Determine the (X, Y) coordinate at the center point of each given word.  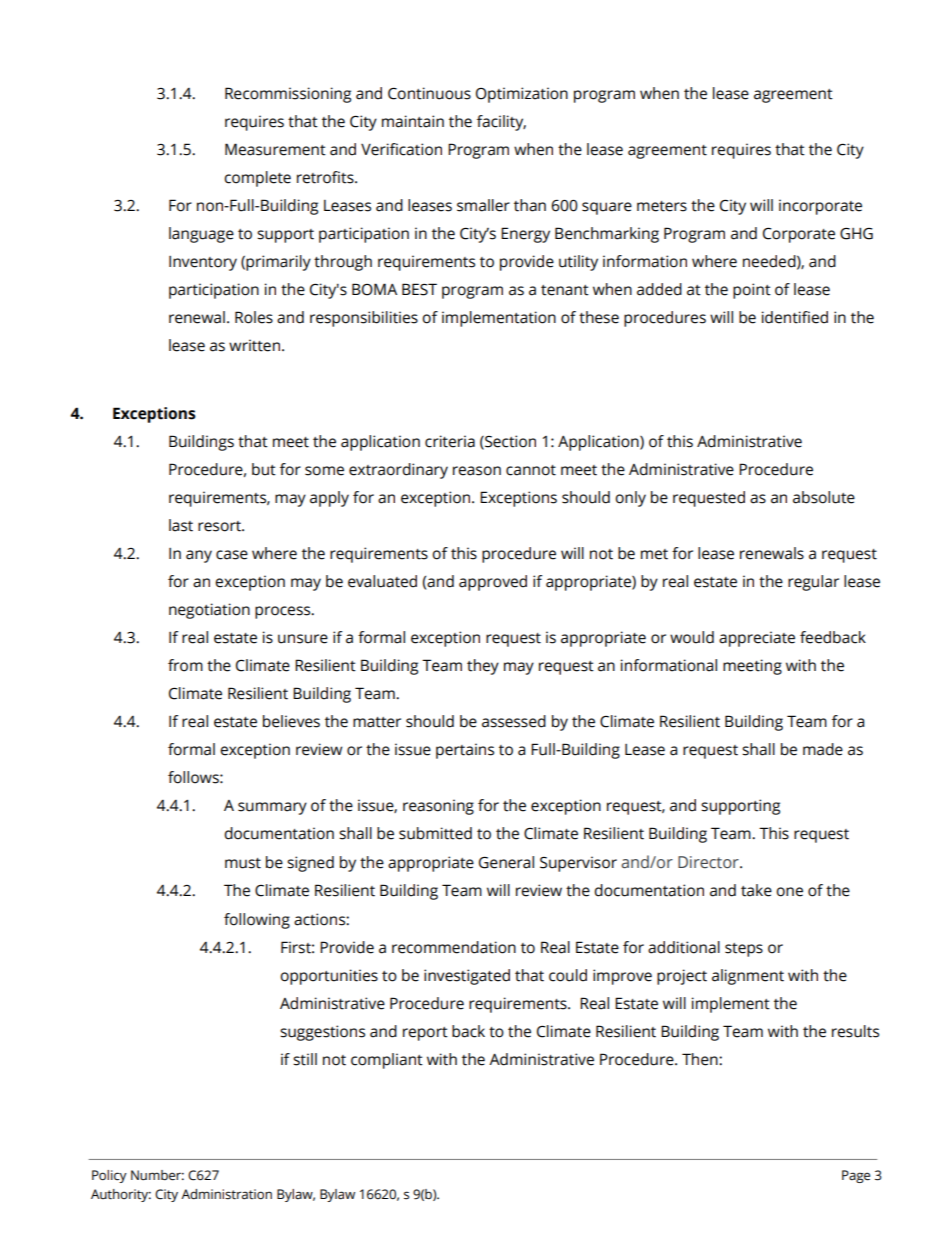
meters (662, 206)
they (483, 667)
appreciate (757, 639)
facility (501, 123)
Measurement (275, 149)
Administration (226, 1194)
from (185, 665)
